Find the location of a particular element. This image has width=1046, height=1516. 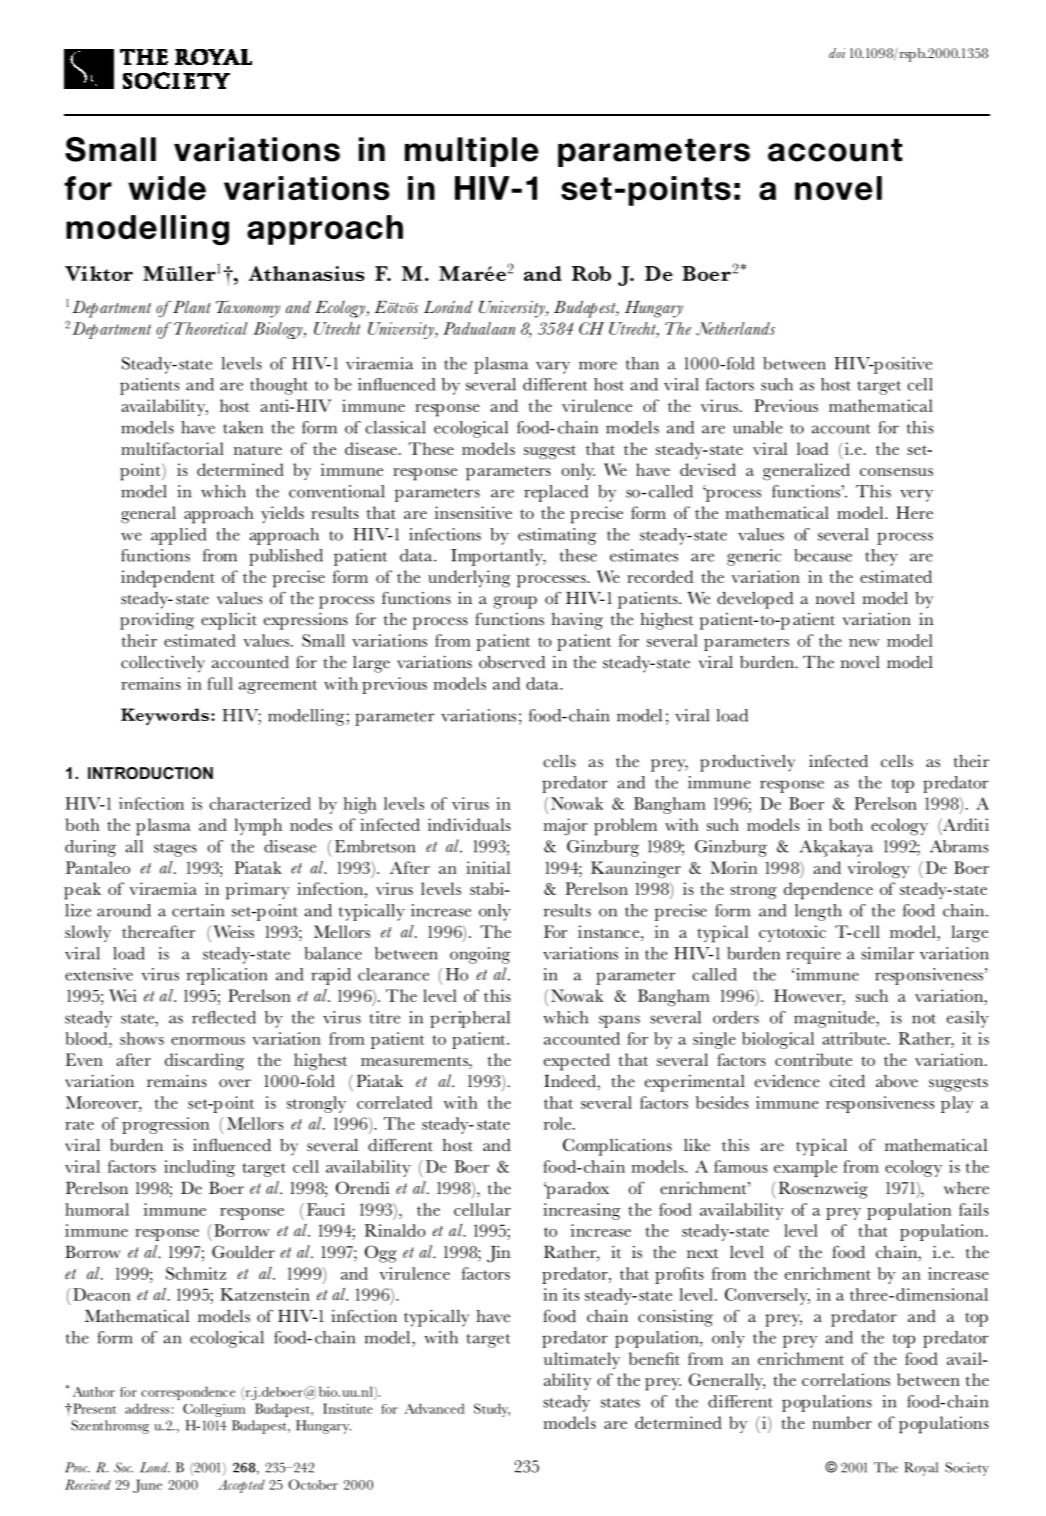

number is located at coordinates (842, 1422).
